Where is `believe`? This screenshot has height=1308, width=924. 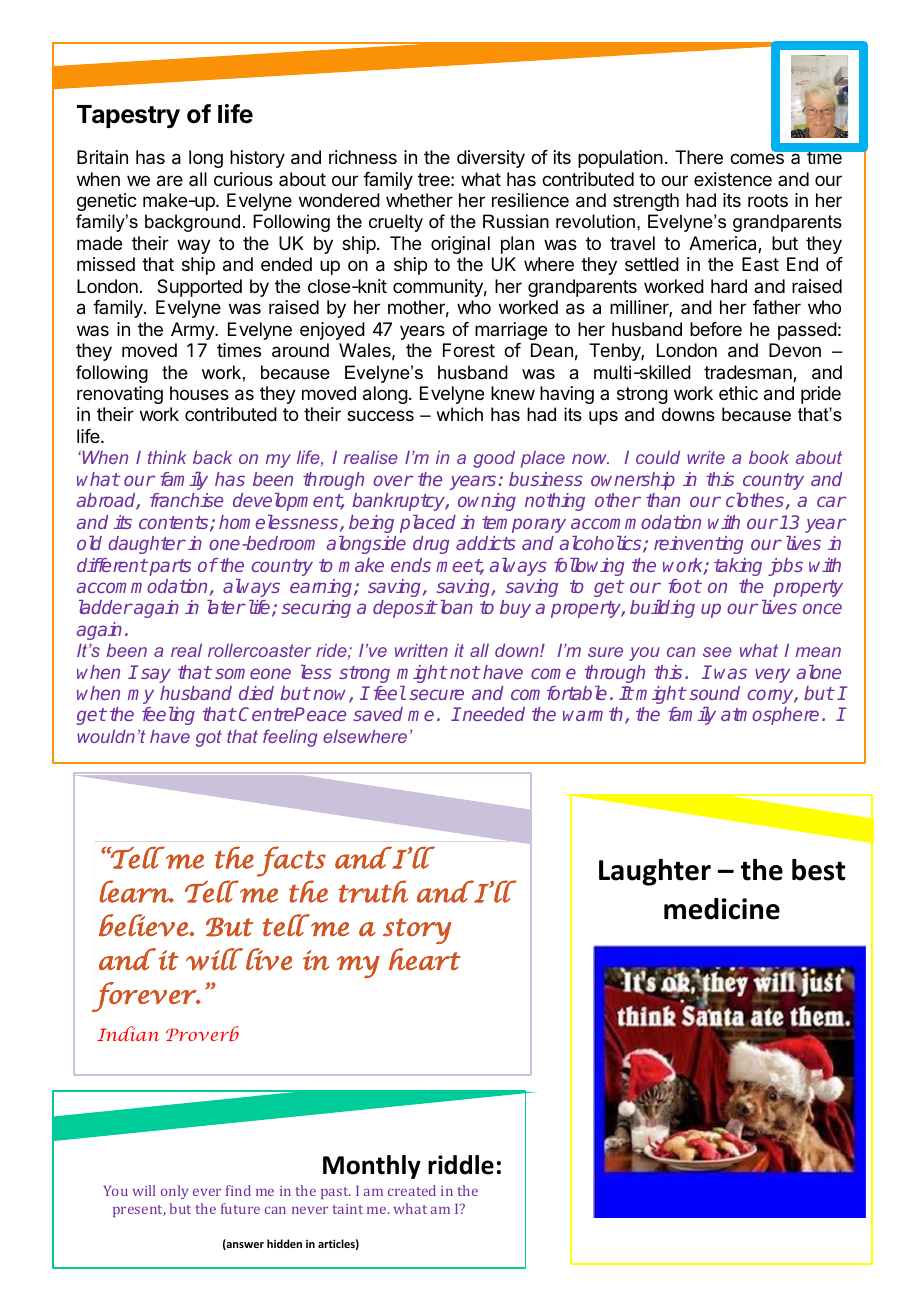 believe is located at coordinates (144, 925).
